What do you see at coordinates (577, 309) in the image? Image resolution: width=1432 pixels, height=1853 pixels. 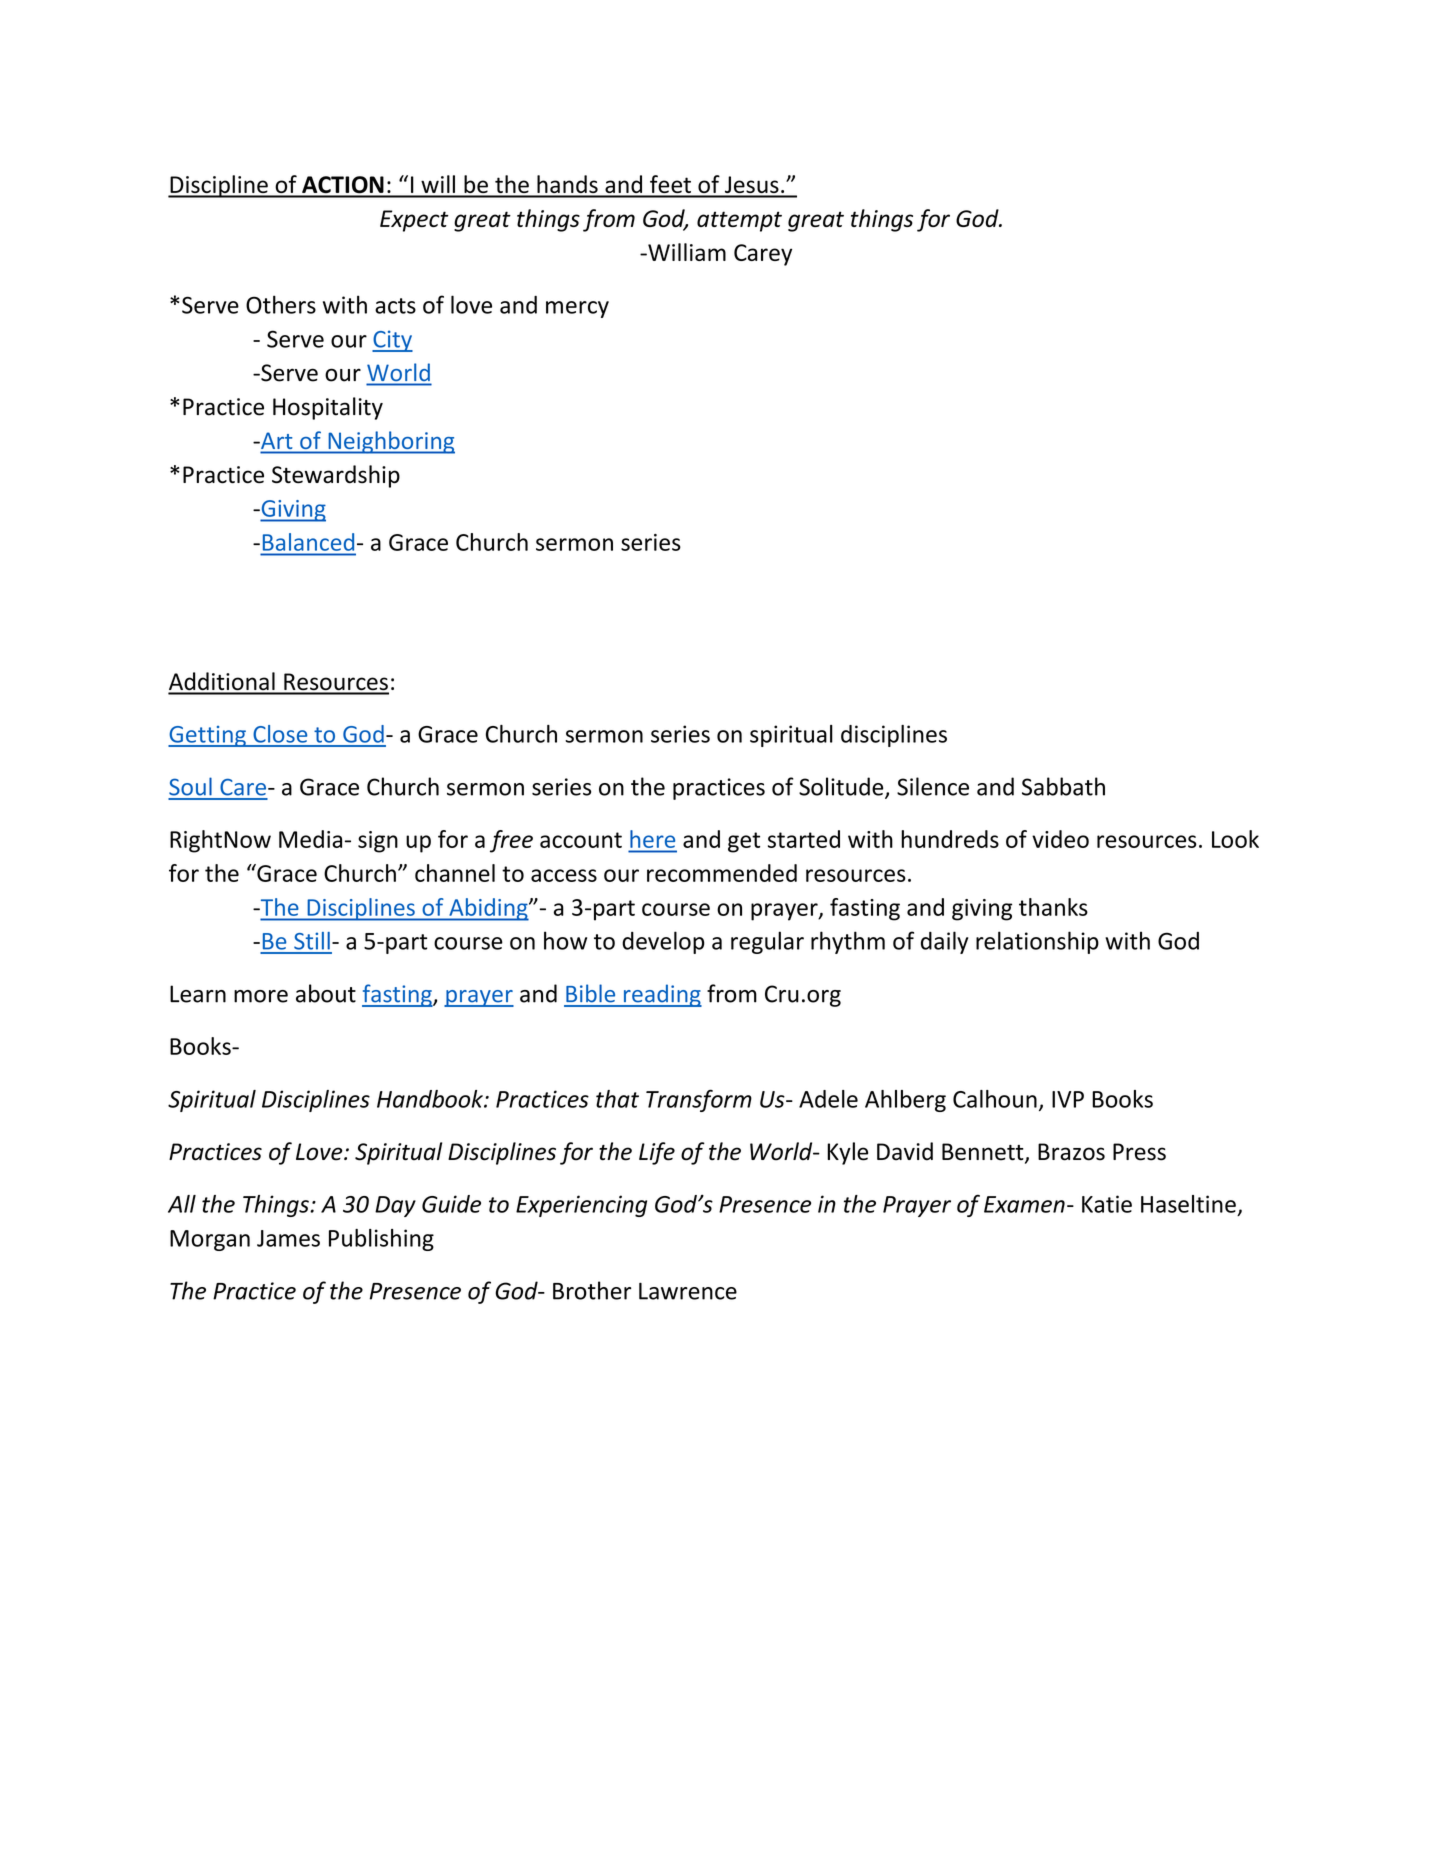 I see `mercy` at bounding box center [577, 309].
